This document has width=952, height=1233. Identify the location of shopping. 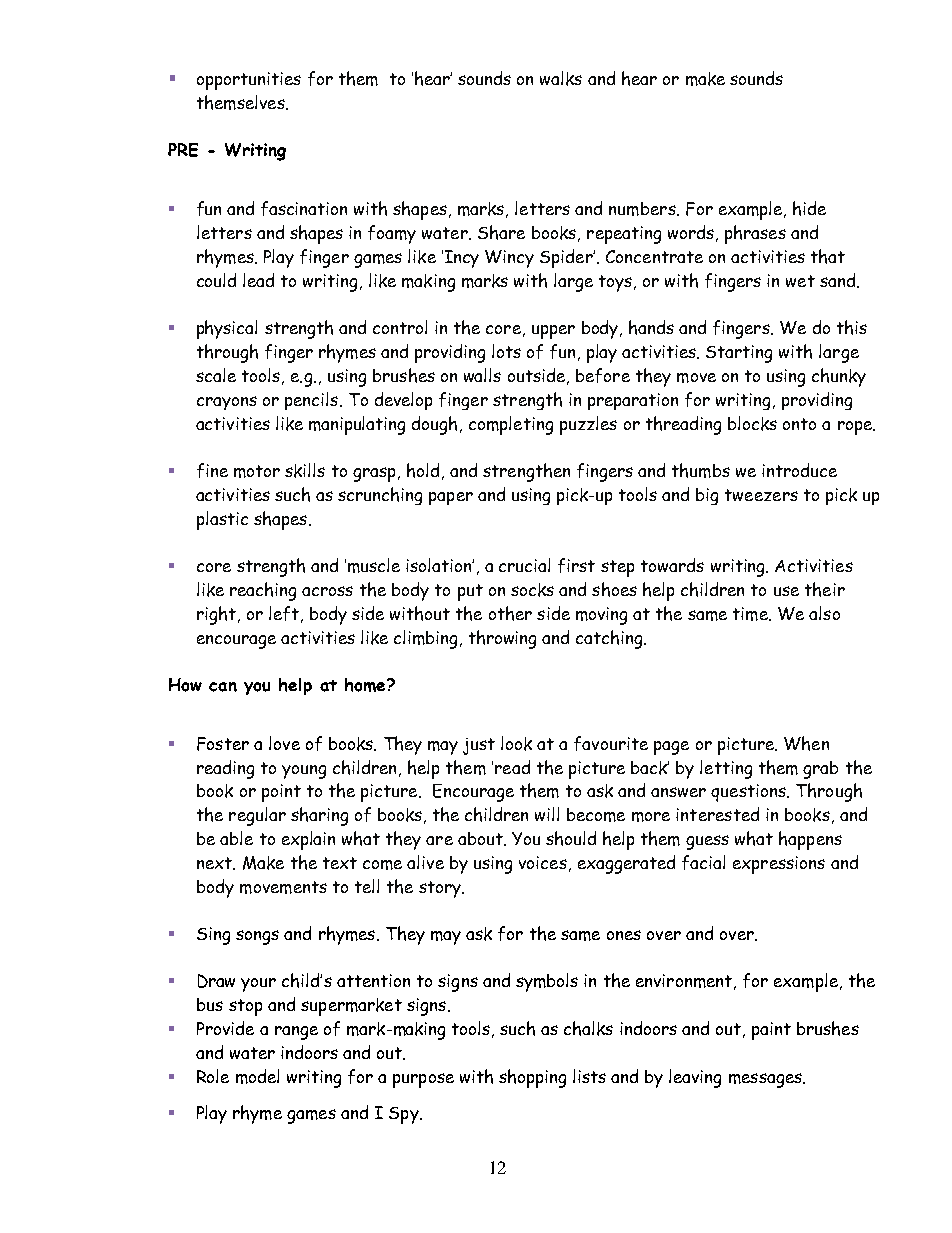
(532, 1078).
